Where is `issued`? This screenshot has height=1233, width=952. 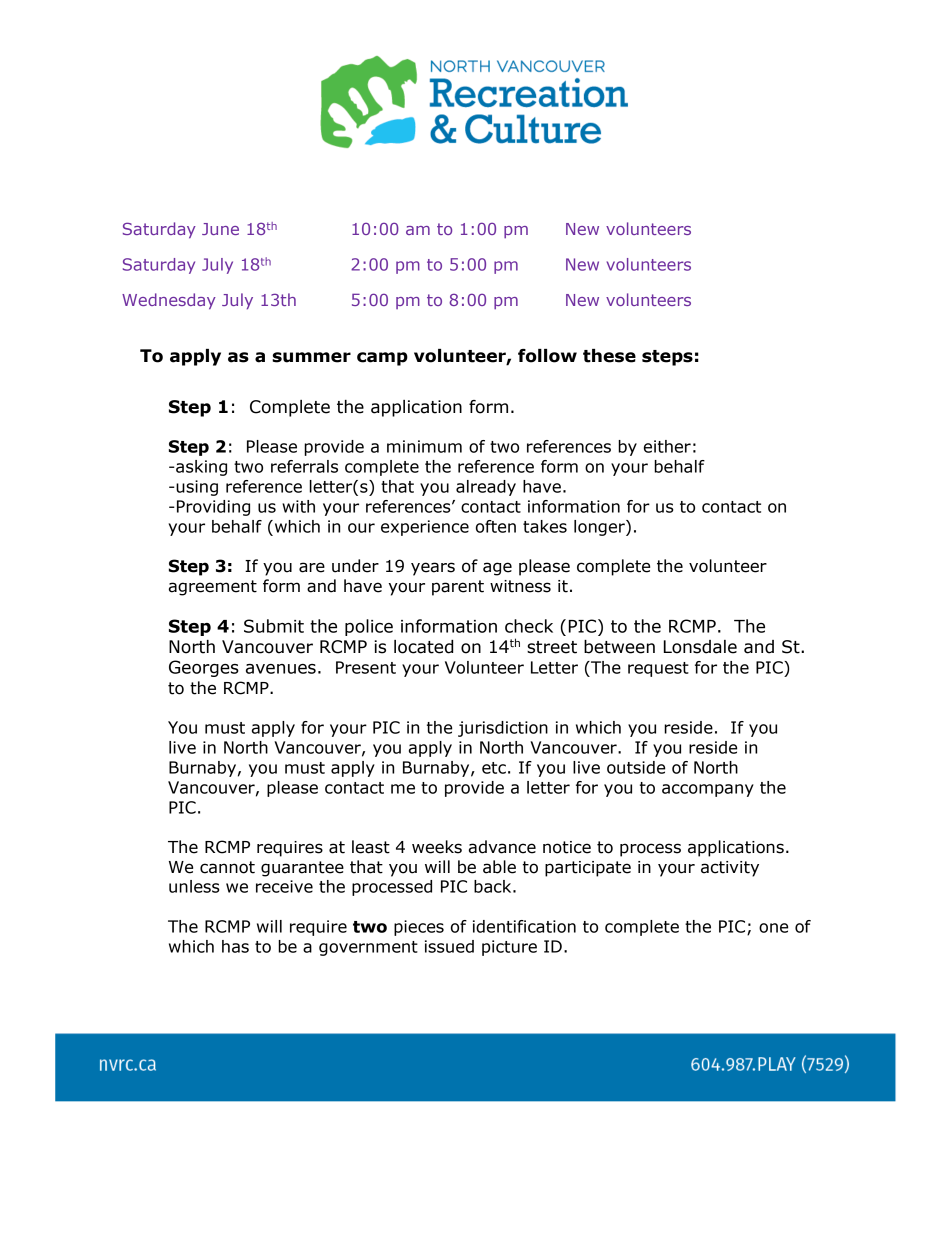
issued is located at coordinates (449, 946).
